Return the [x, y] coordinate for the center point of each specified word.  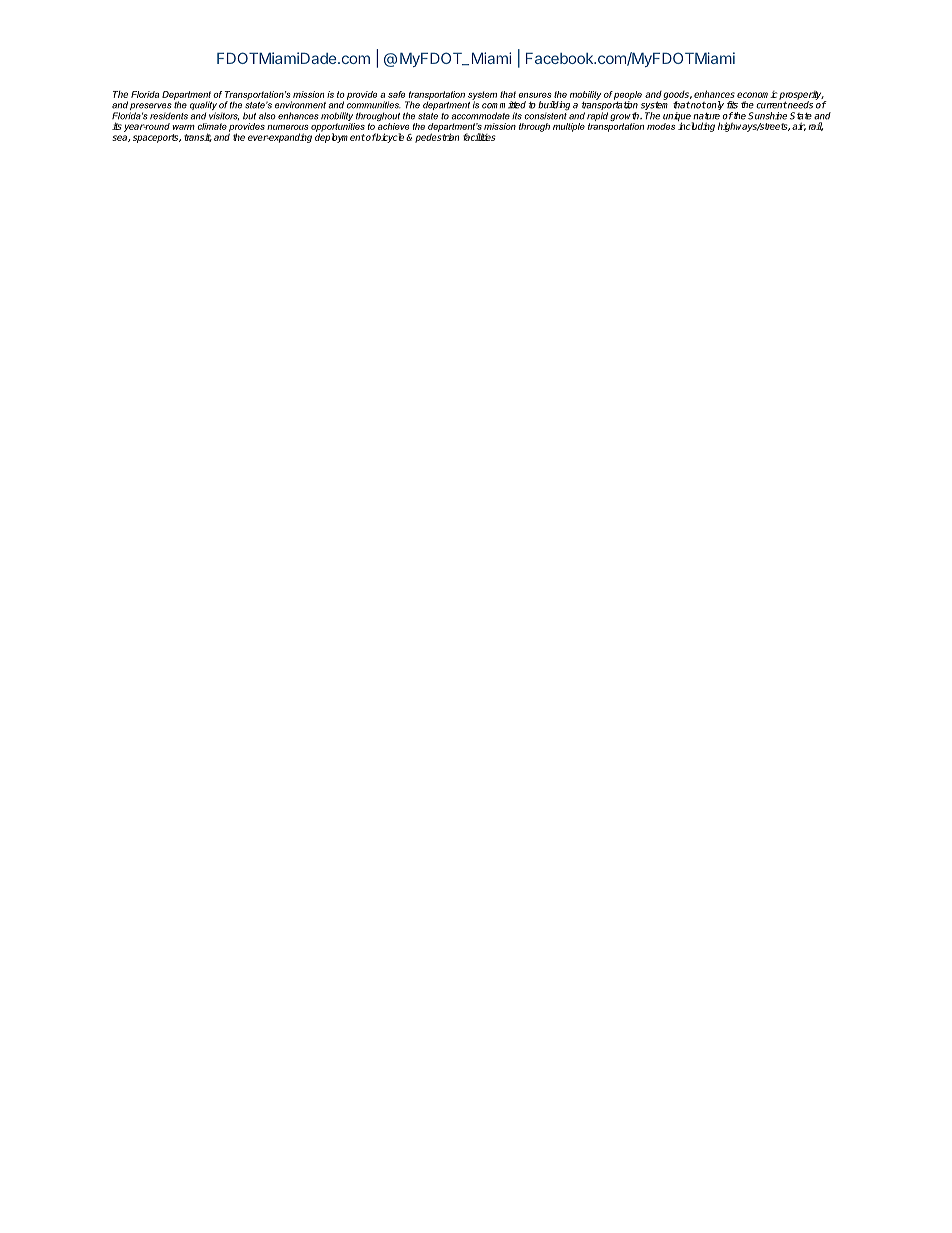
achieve [393, 126]
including [696, 127]
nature [706, 116]
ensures [534, 95]
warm [183, 127]
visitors [224, 116]
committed [504, 105]
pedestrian [437, 138]
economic [757, 94]
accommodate [480, 116]
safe [396, 94]
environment [300, 105]
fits [732, 105]
